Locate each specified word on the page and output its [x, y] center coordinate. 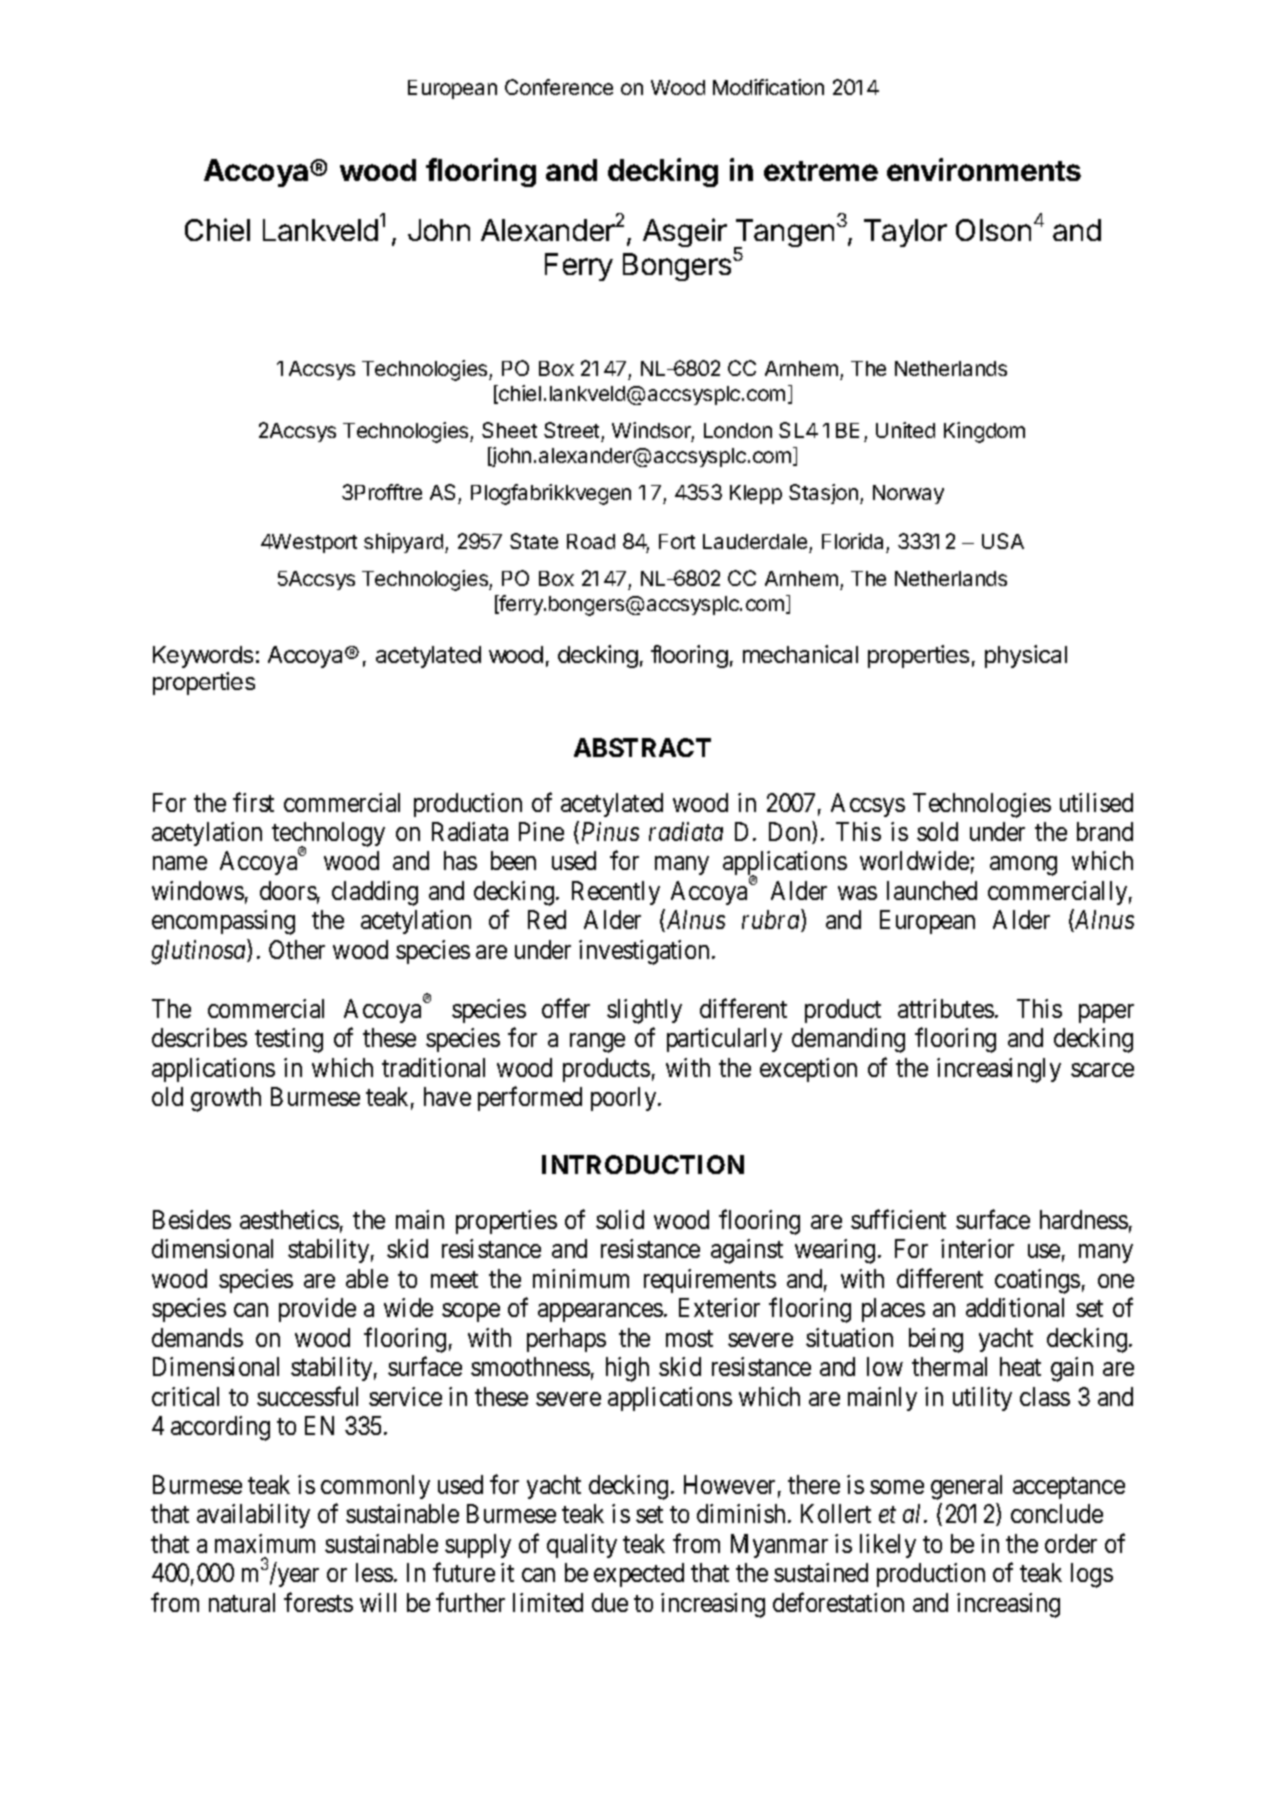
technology [328, 836]
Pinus [610, 831]
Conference [559, 87]
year [298, 1578]
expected [639, 1575]
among [1023, 866]
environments [984, 169]
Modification [768, 87]
